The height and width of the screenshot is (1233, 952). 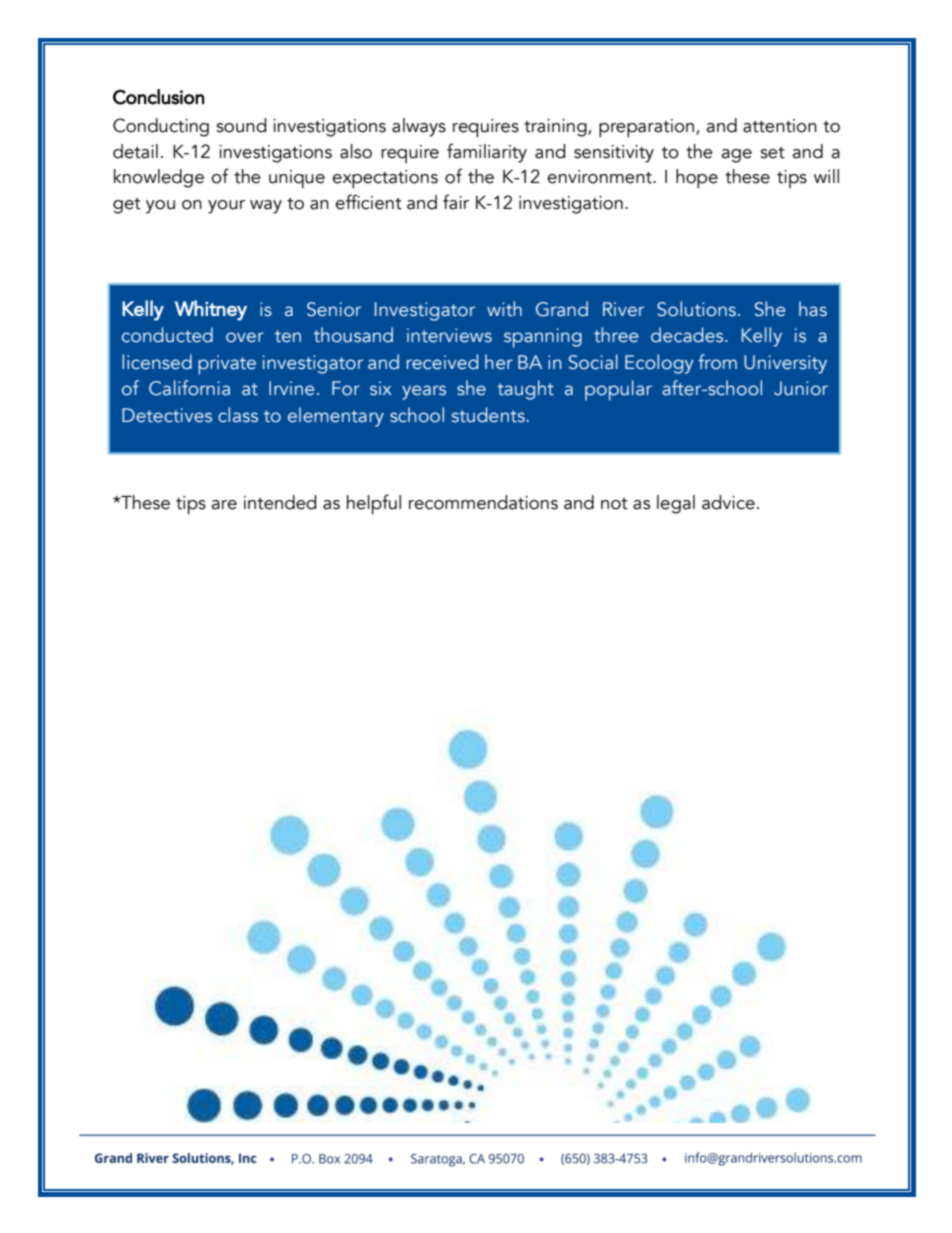 What do you see at coordinates (241, 125) in the screenshot?
I see `sound` at bounding box center [241, 125].
